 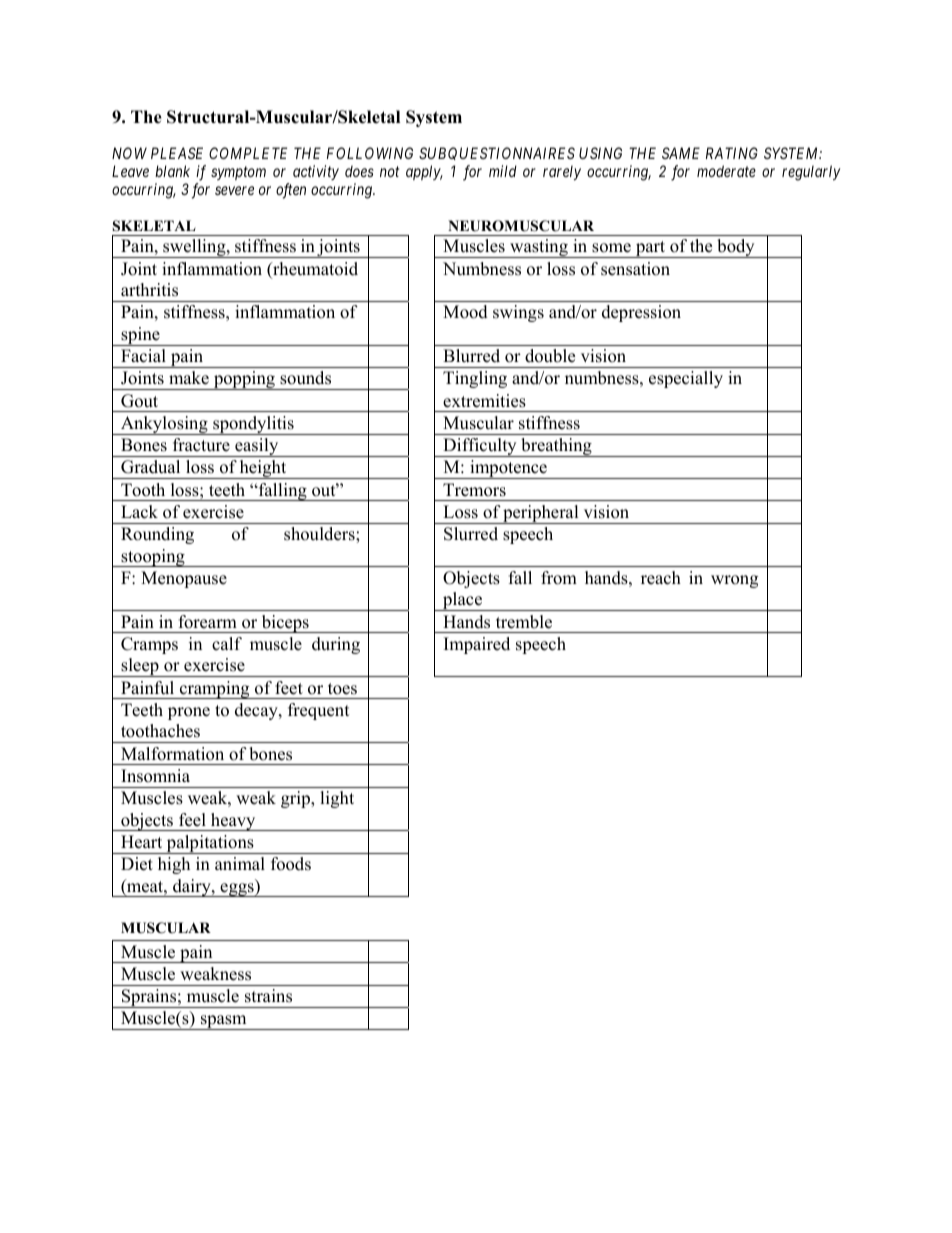 What do you see at coordinates (726, 171) in the screenshot?
I see `moderate` at bounding box center [726, 171].
